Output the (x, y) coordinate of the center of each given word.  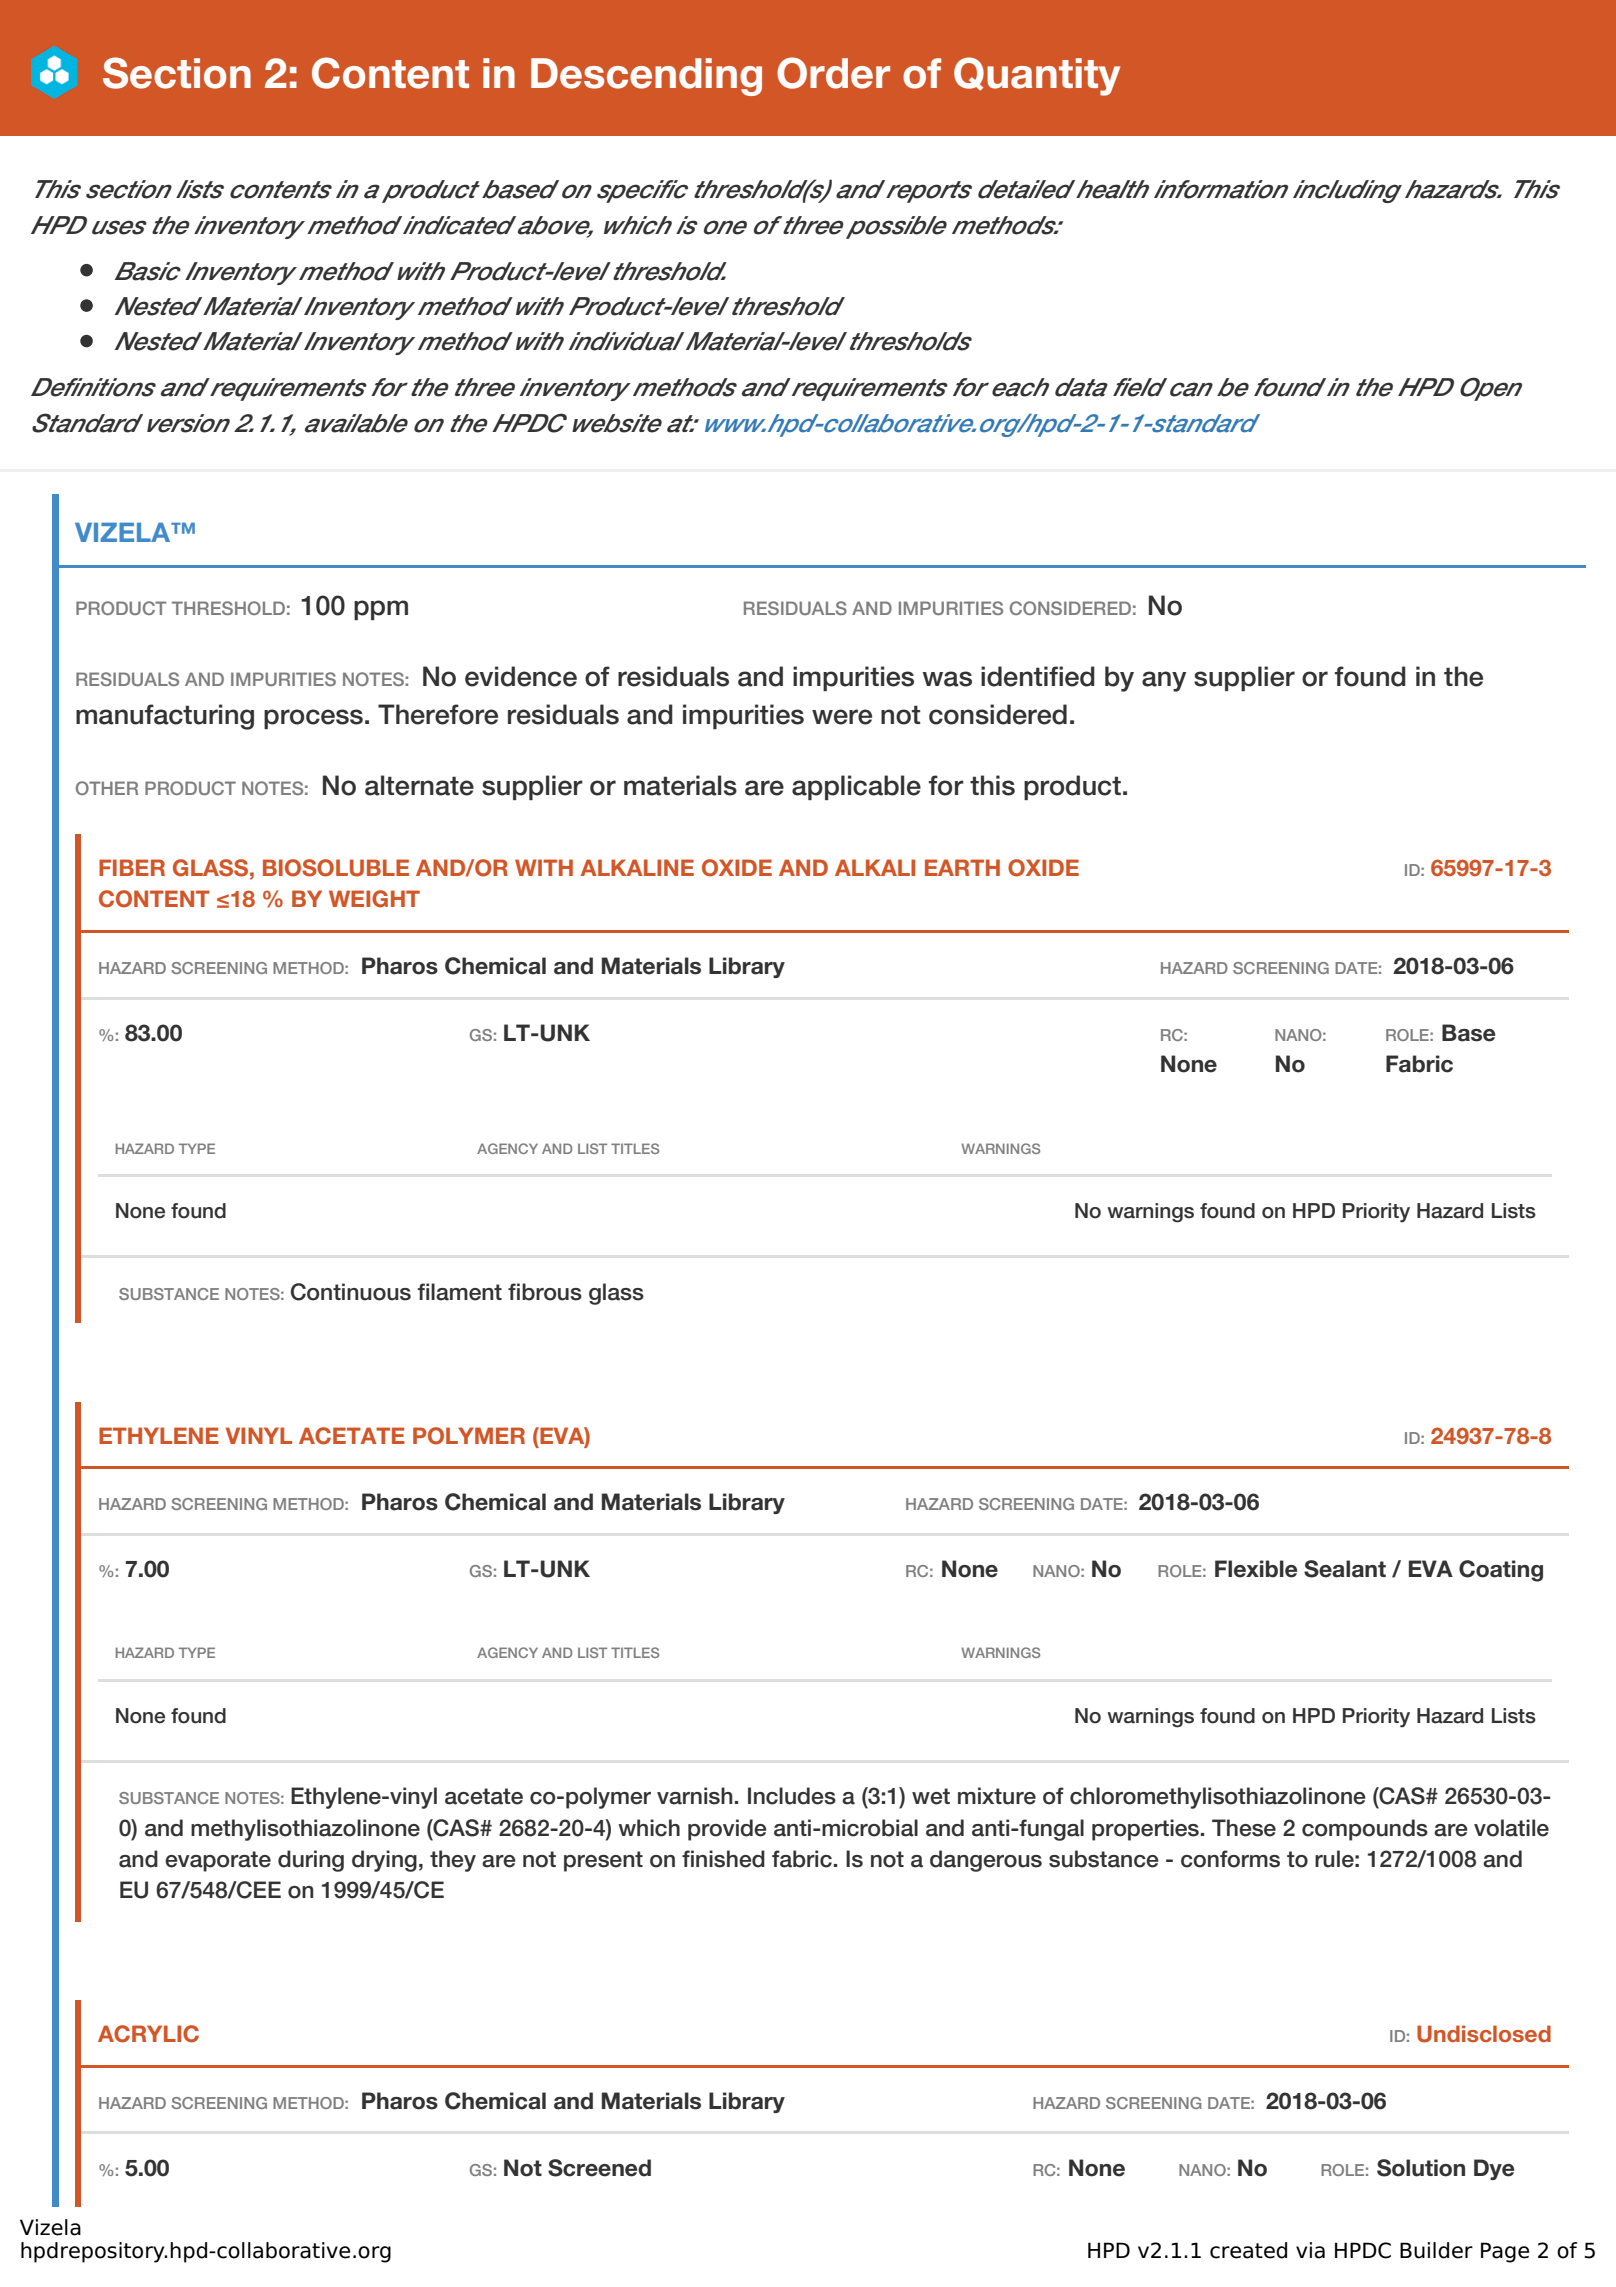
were (842, 717)
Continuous (351, 1292)
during (311, 1861)
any (1164, 681)
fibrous (545, 1292)
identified (1038, 676)
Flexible (1256, 1569)
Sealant (1345, 1569)
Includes (792, 1796)
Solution (1421, 2168)
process (313, 719)
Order (833, 73)
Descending (646, 77)
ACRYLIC (148, 2034)
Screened (599, 2168)
